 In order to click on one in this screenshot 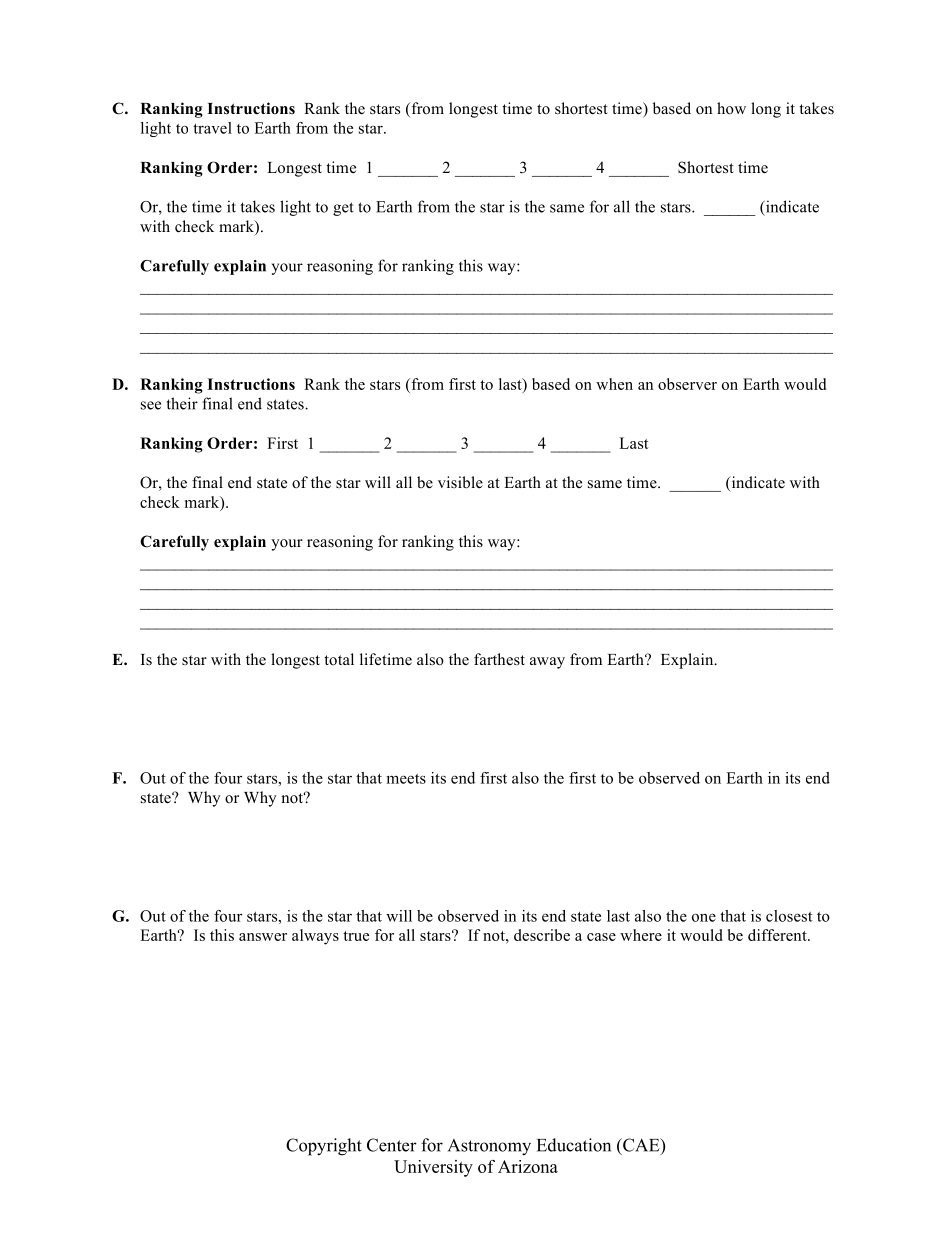, I will do `click(704, 917)`.
